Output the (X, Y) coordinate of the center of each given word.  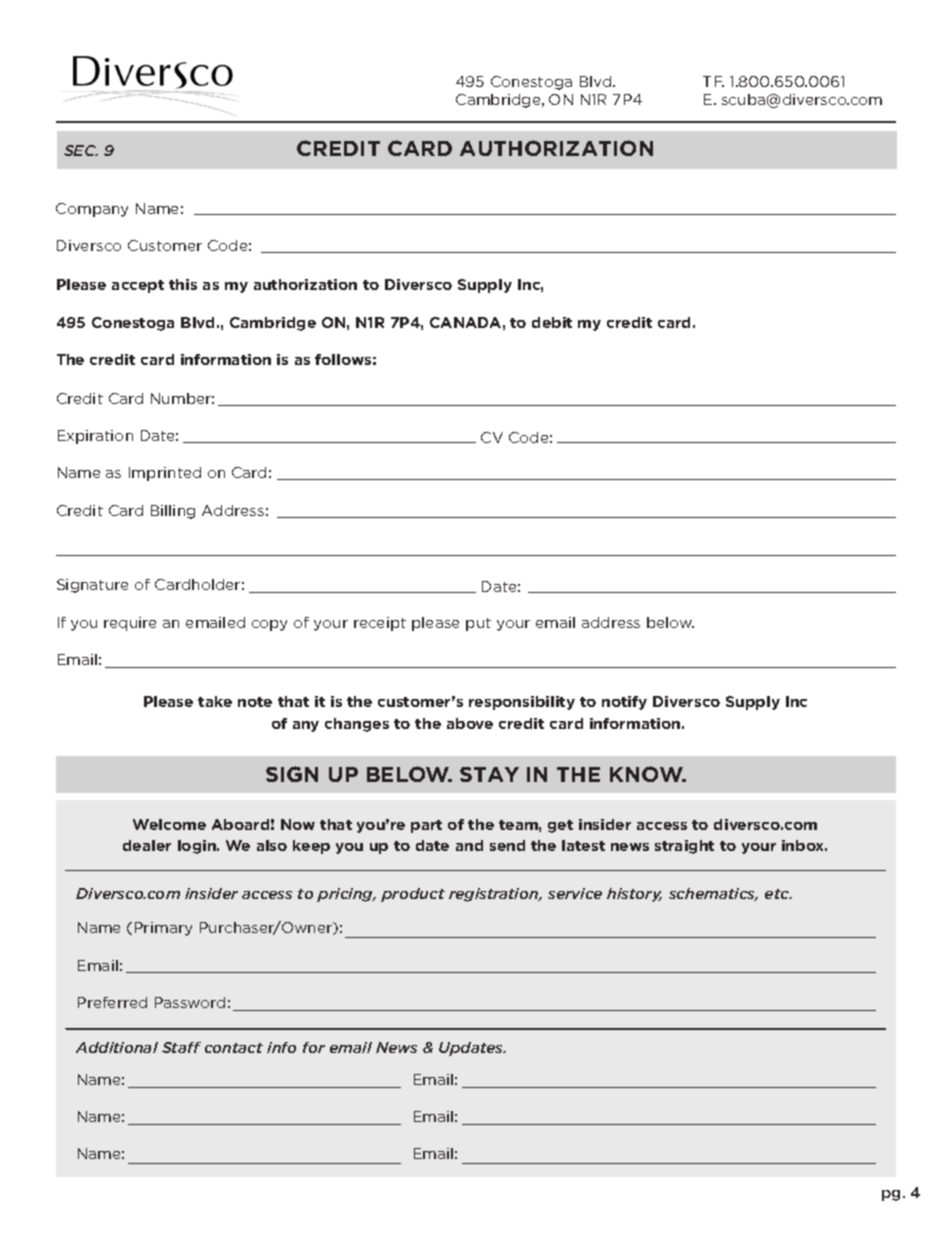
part (426, 826)
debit (552, 322)
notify (624, 703)
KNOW (647, 774)
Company (92, 210)
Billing (173, 512)
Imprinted (165, 474)
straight (684, 847)
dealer (147, 845)
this (183, 284)
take (215, 701)
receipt (380, 624)
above (470, 723)
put (478, 624)
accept (138, 286)
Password (190, 1002)
